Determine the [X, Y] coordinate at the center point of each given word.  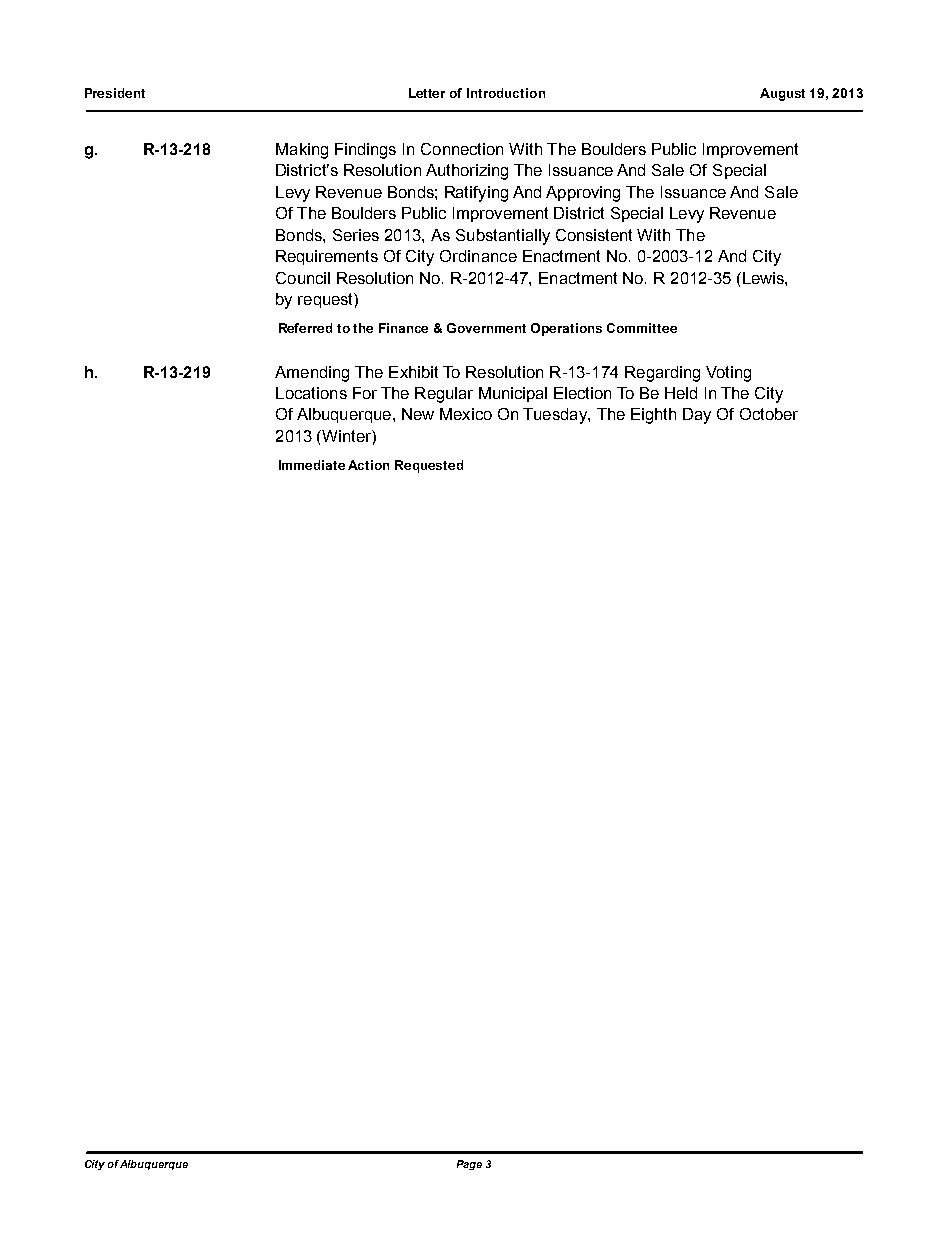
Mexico [466, 414]
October [769, 414]
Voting [728, 374]
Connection [462, 149]
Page [469, 1165]
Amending [312, 374]
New [418, 414]
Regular [444, 395]
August [782, 94]
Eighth [653, 416]
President [115, 93]
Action [368, 465]
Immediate [312, 465]
